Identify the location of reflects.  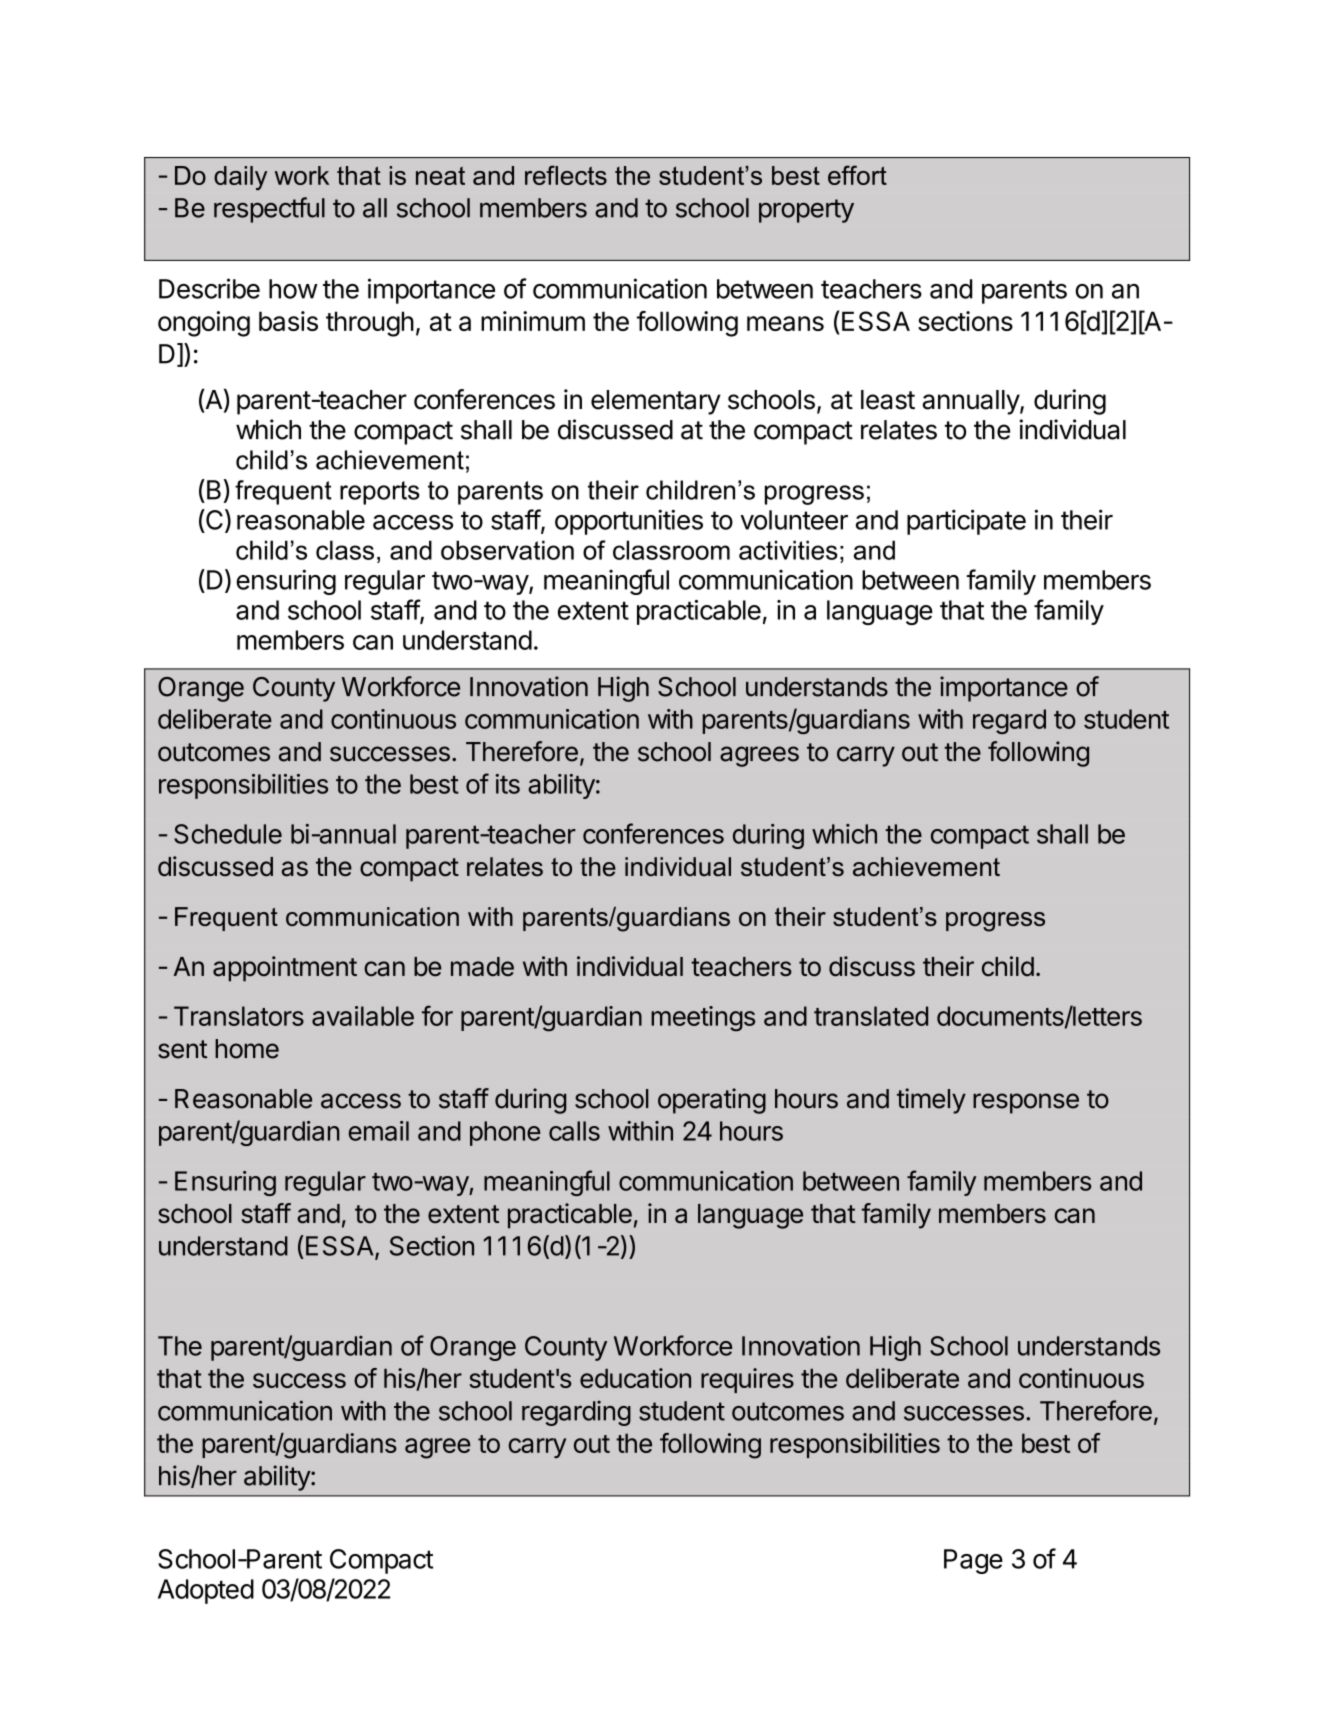
(566, 175).
